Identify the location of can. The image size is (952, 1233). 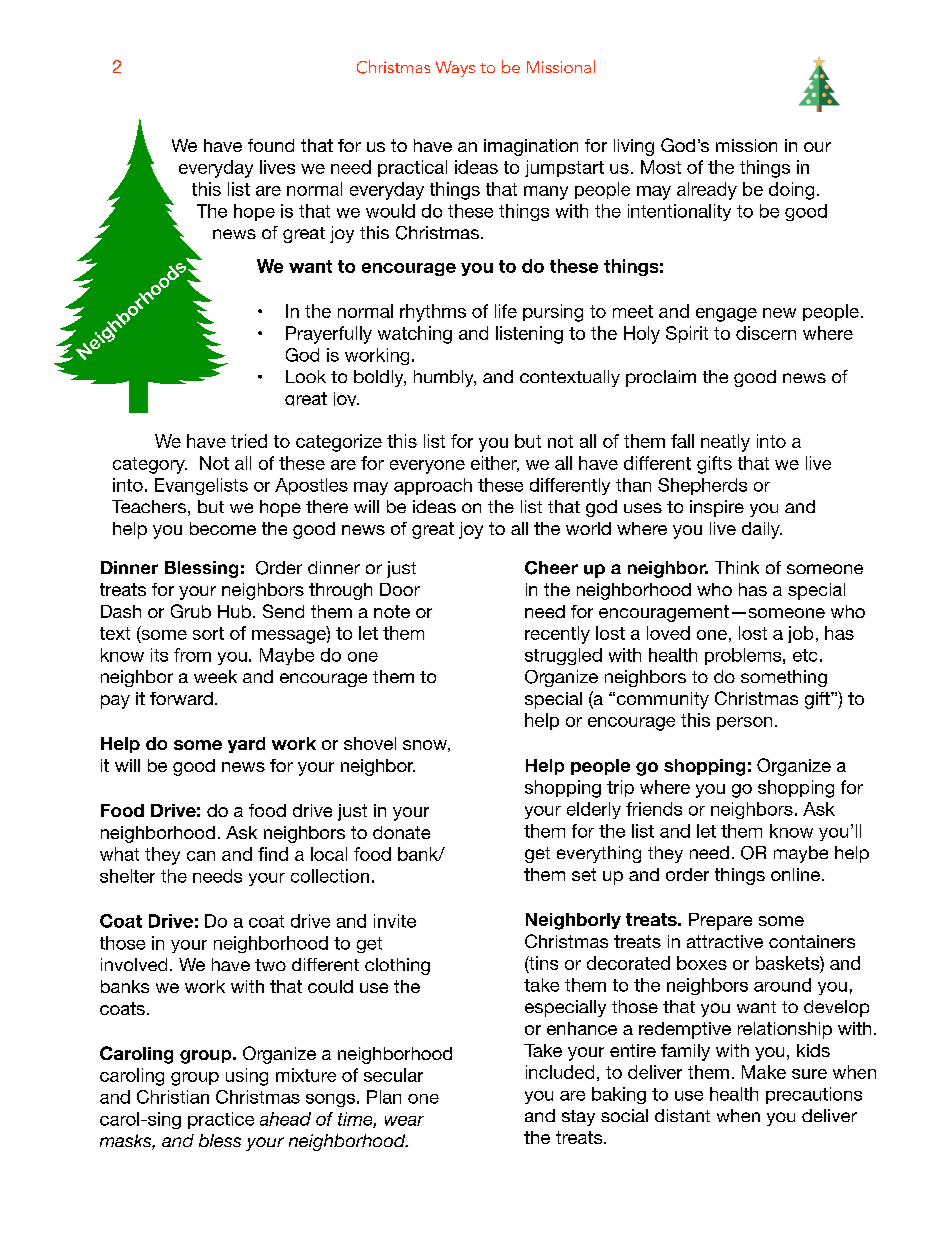
(201, 856).
